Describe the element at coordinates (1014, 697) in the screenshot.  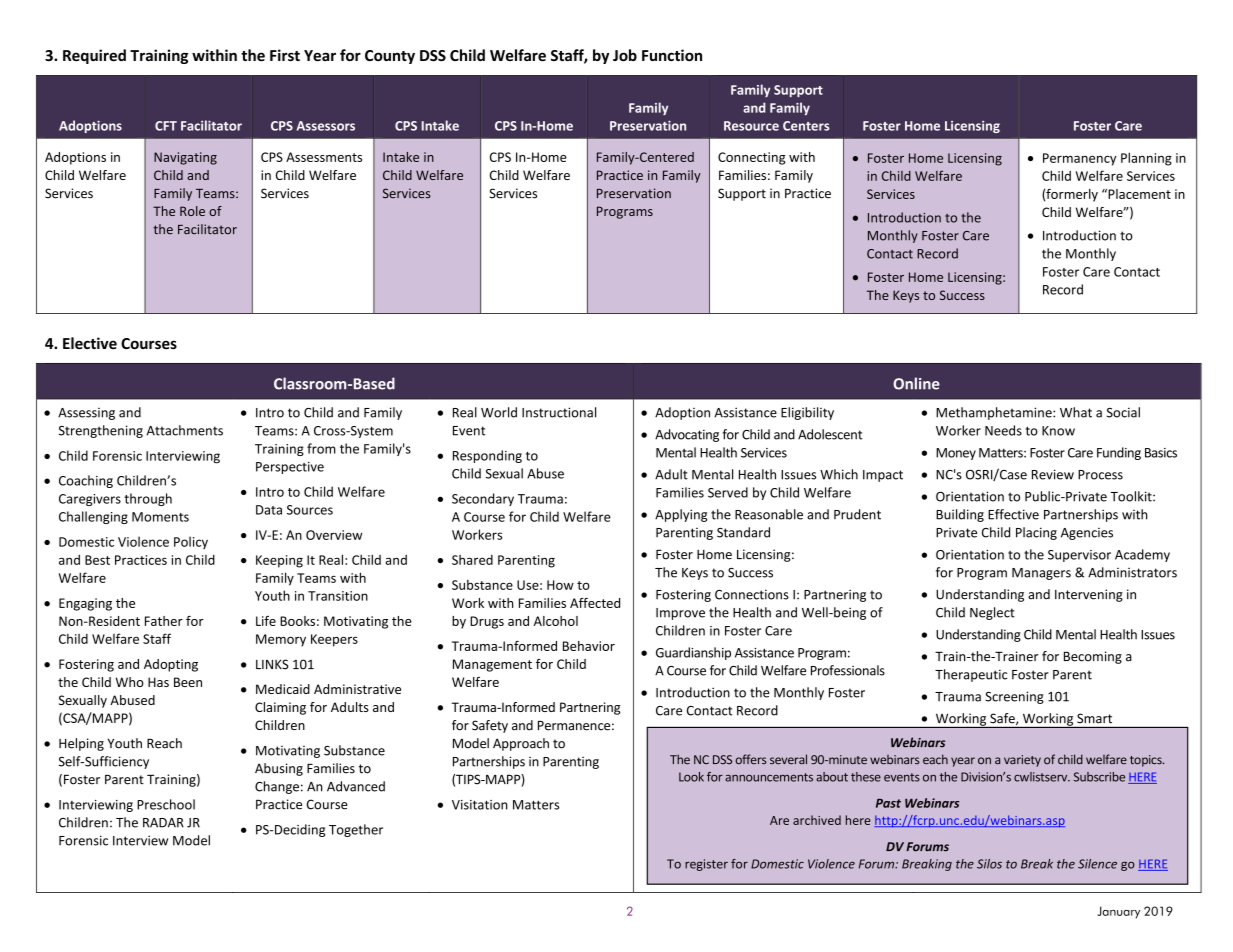
I see `Screening` at that location.
